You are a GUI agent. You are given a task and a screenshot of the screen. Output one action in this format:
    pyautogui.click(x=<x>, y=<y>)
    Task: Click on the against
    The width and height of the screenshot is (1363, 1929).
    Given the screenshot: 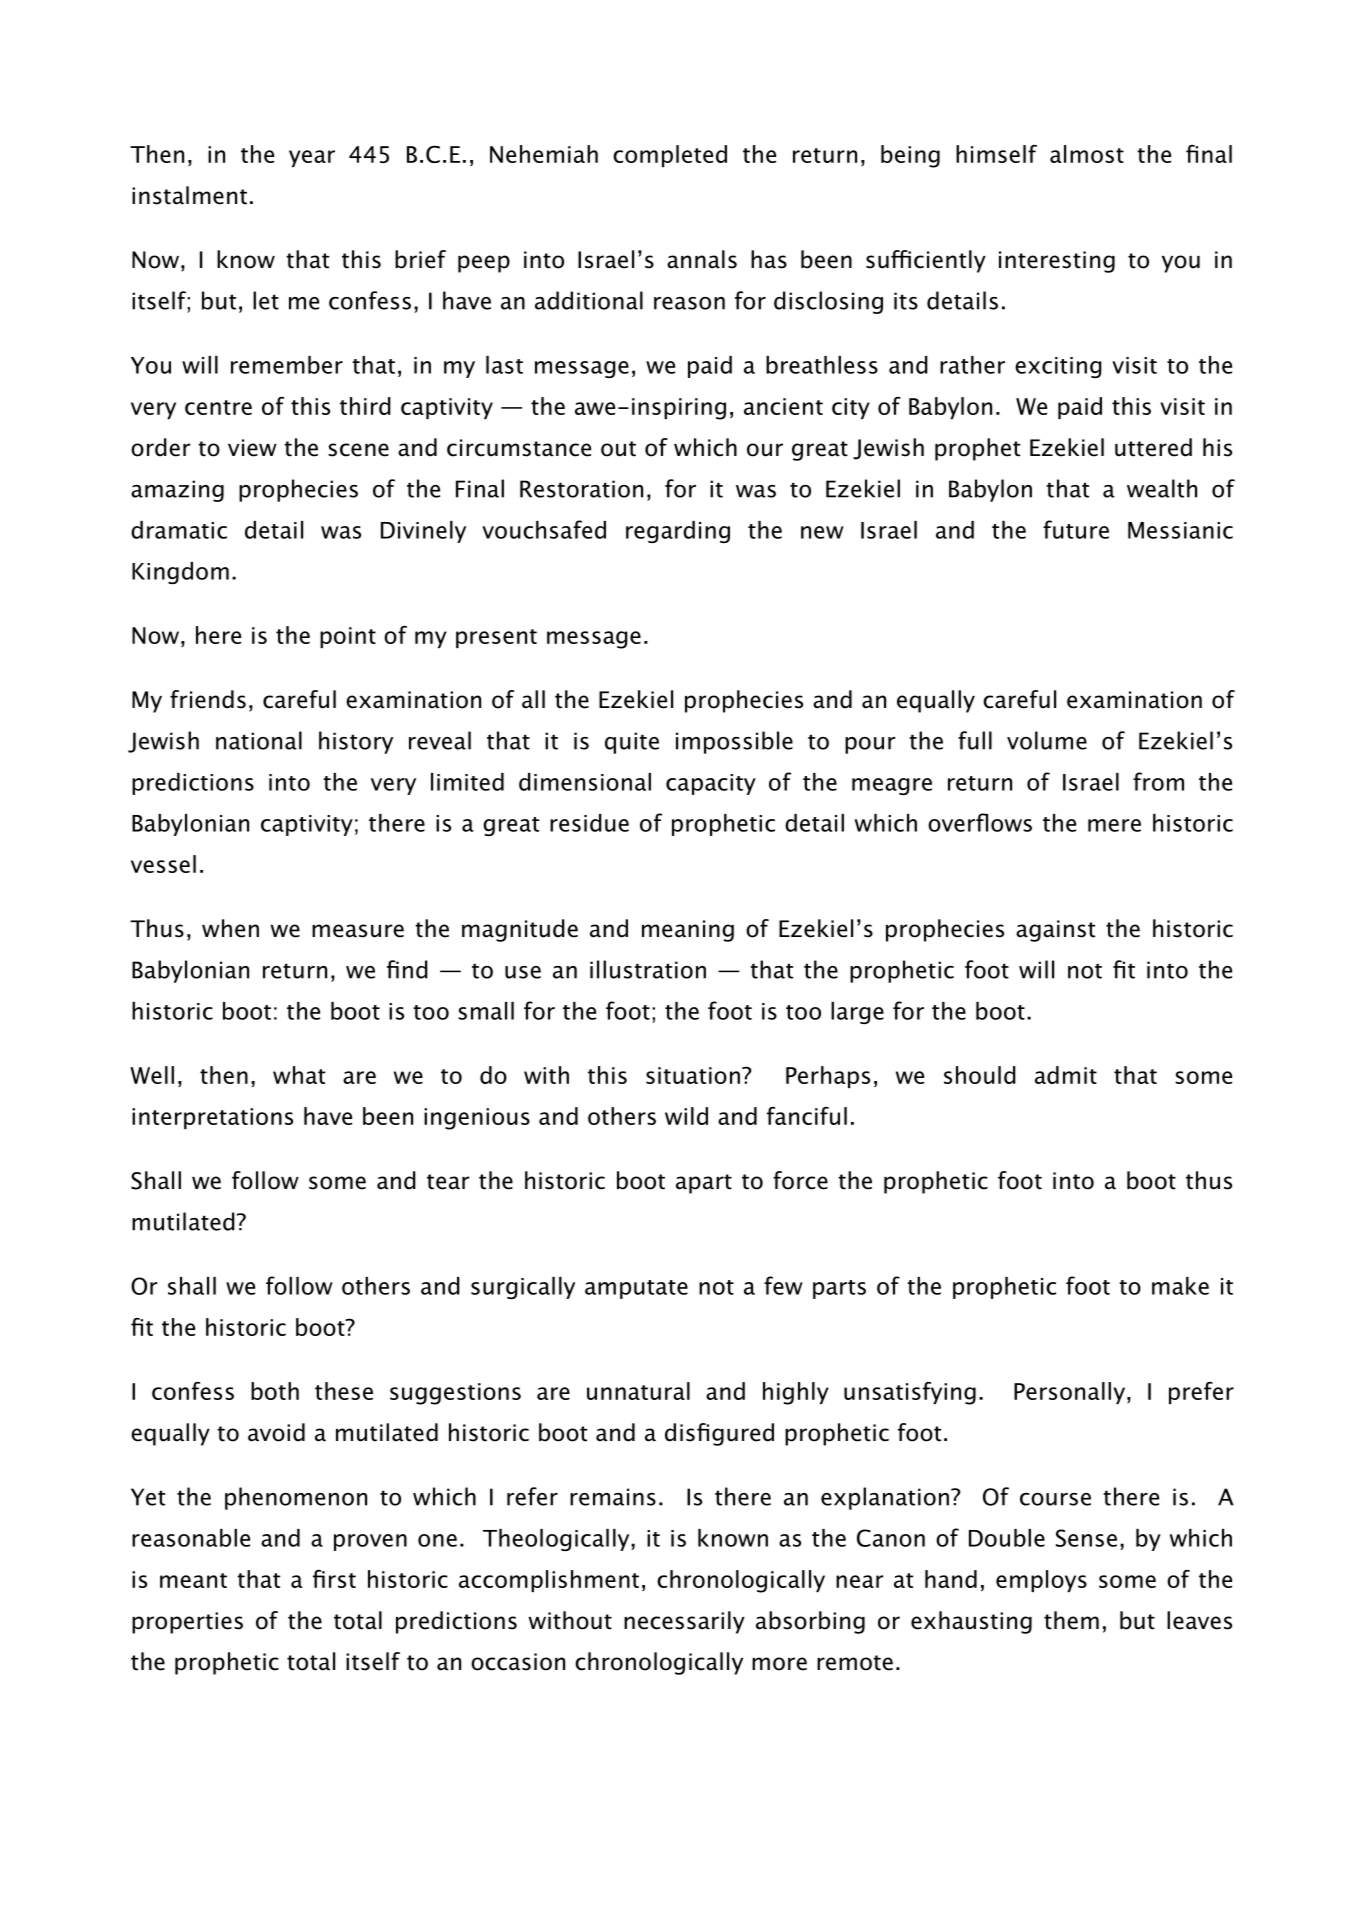 What is the action you would take?
    pyautogui.click(x=1055, y=931)
